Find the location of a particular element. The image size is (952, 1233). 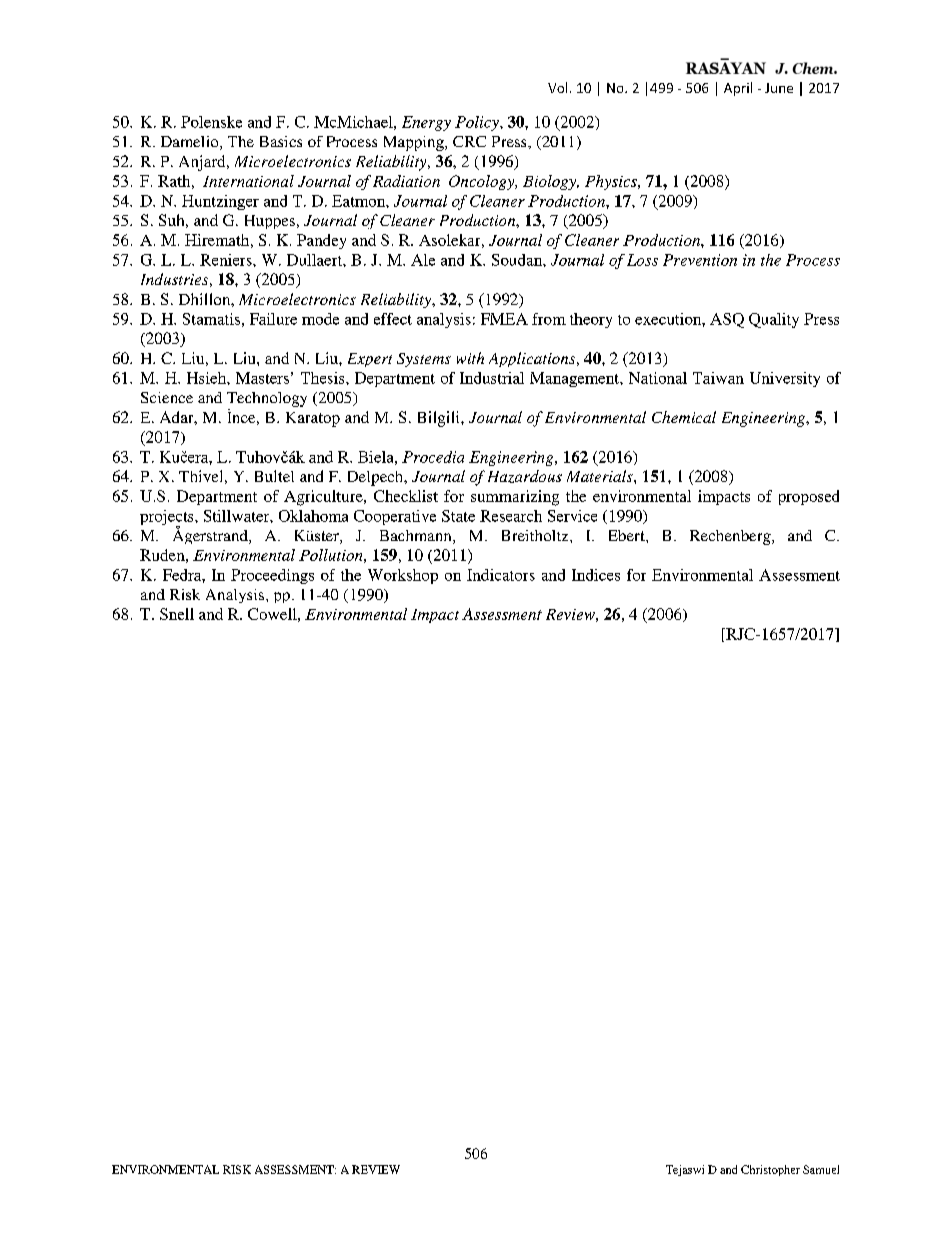

Snell is located at coordinates (177, 614).
